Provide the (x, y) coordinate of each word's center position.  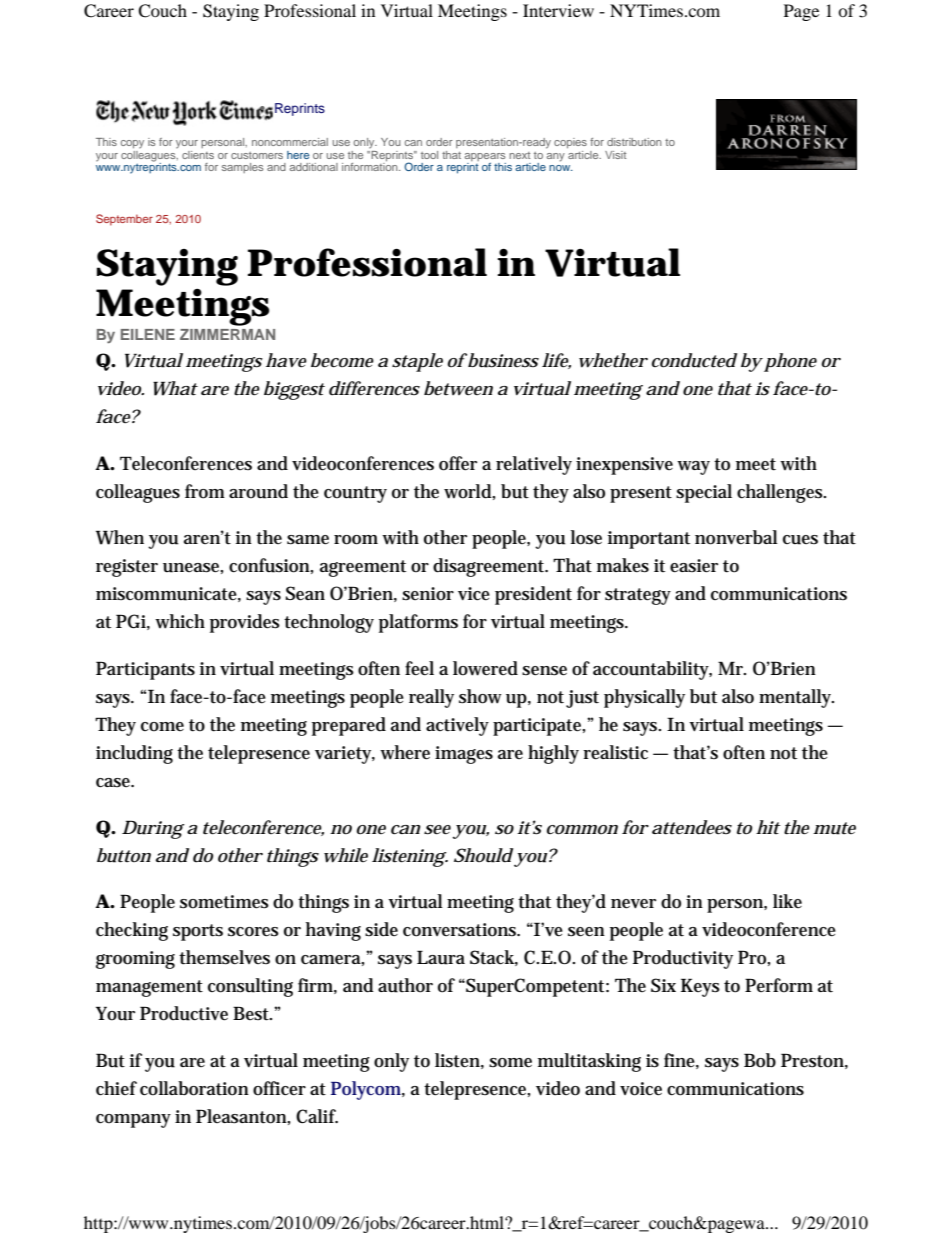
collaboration (194, 1088)
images (464, 755)
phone (790, 362)
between (458, 388)
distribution (634, 142)
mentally (796, 698)
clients (198, 155)
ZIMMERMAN (227, 334)
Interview (558, 10)
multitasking (589, 1062)
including (134, 754)
